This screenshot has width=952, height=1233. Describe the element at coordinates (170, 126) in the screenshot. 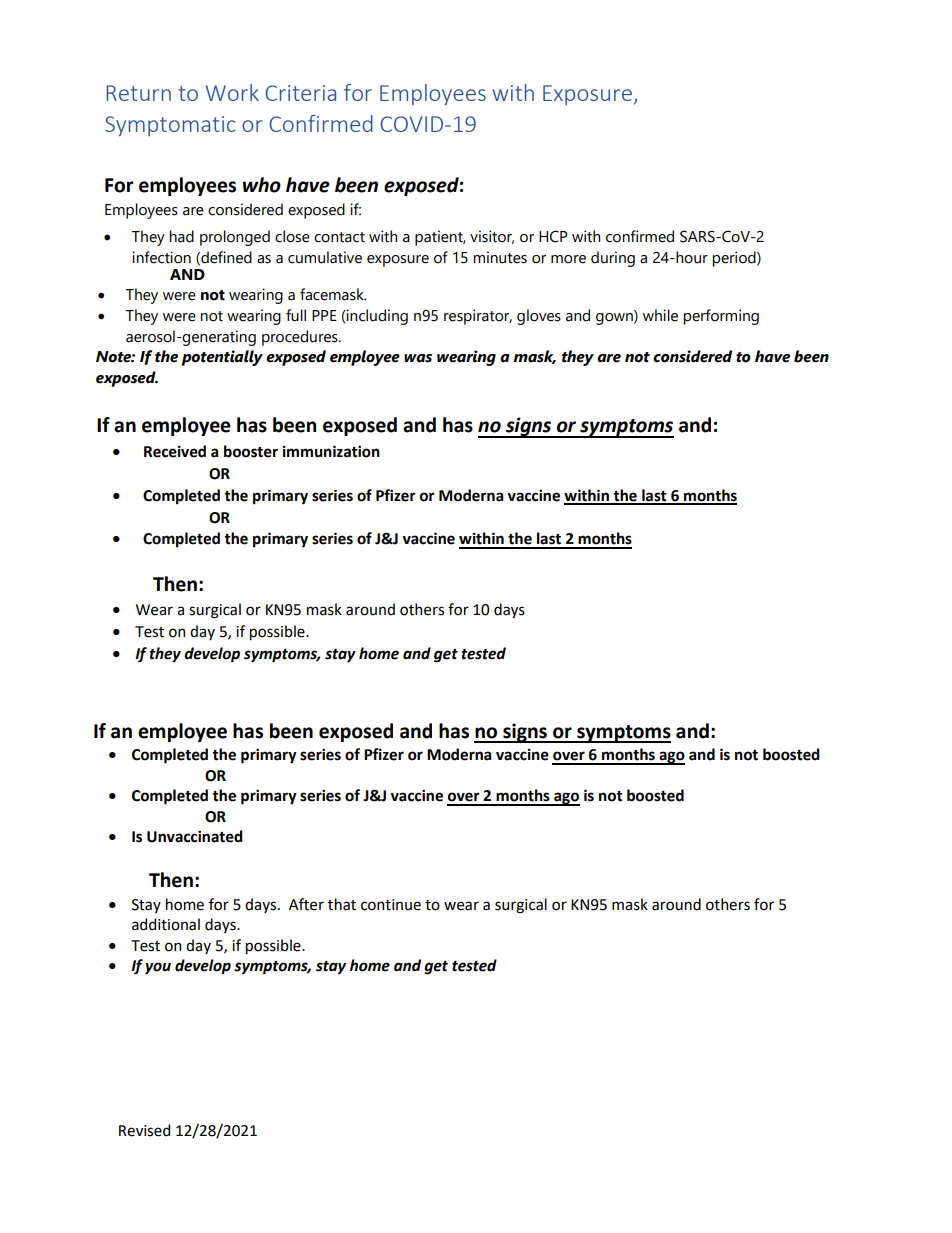

I see `Symptomatic` at that location.
